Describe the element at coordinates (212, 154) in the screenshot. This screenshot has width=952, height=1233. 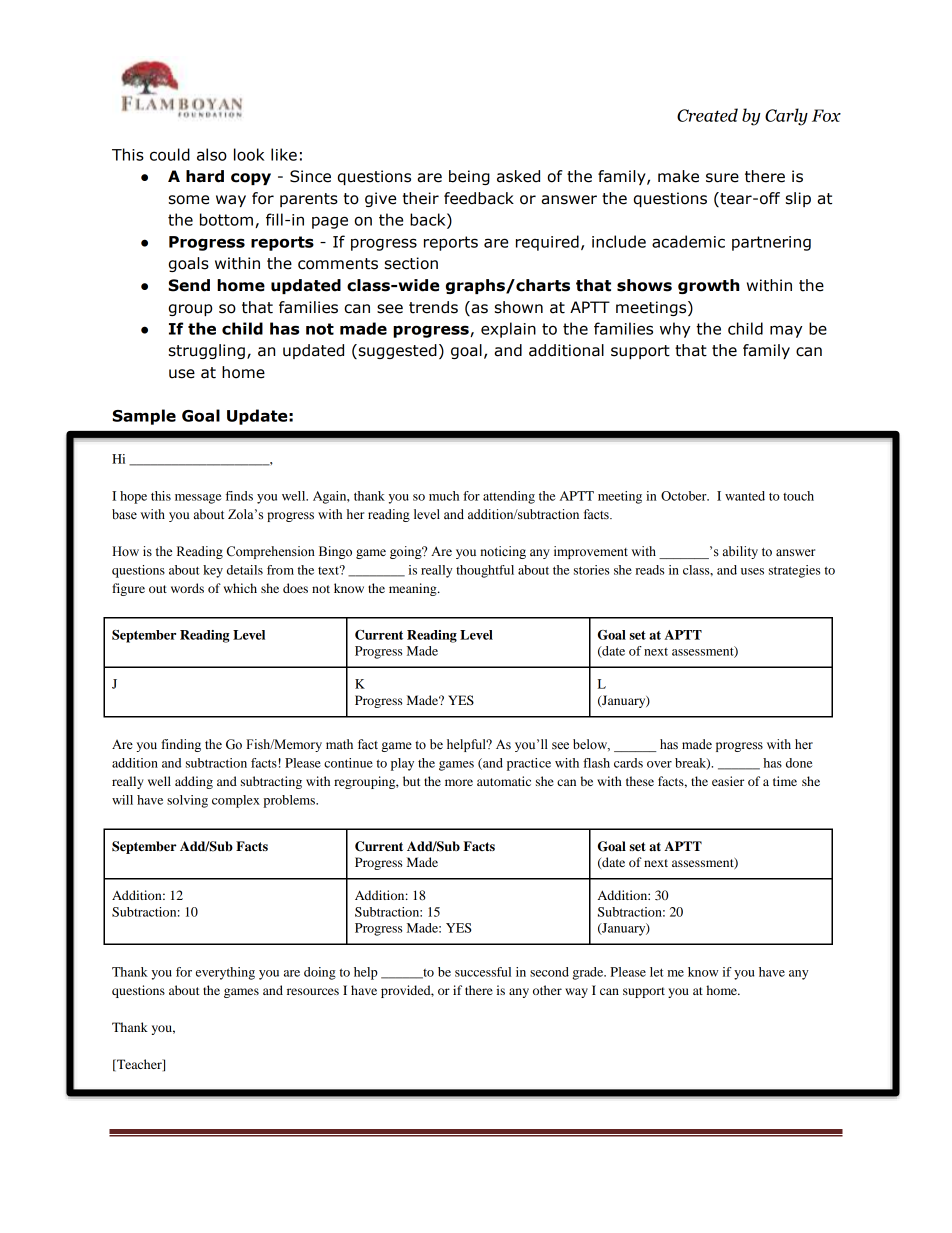
I see `also` at that location.
